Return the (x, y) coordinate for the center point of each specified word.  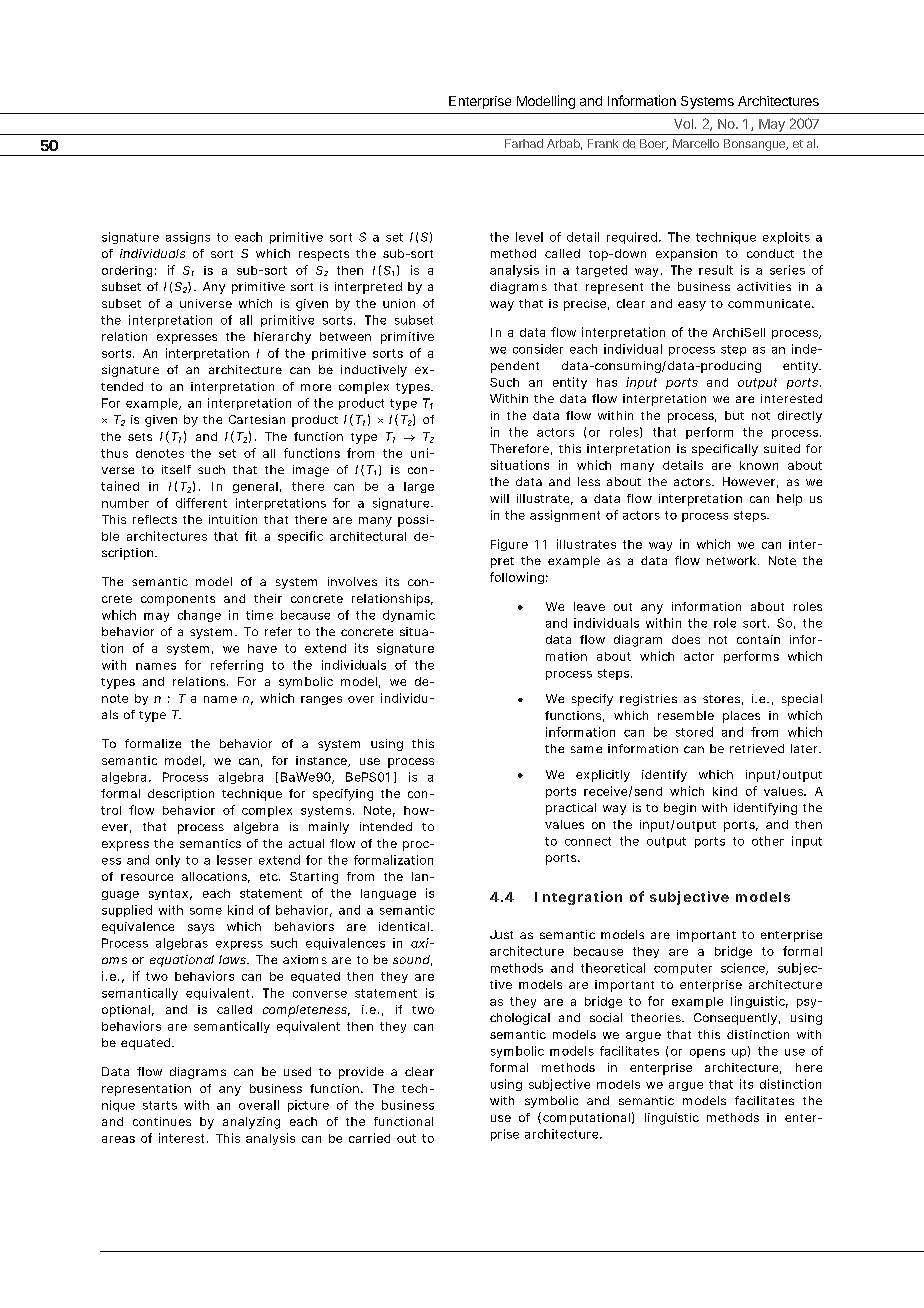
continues (162, 1121)
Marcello (696, 143)
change (199, 616)
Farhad (524, 143)
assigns (188, 238)
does (686, 639)
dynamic (409, 616)
